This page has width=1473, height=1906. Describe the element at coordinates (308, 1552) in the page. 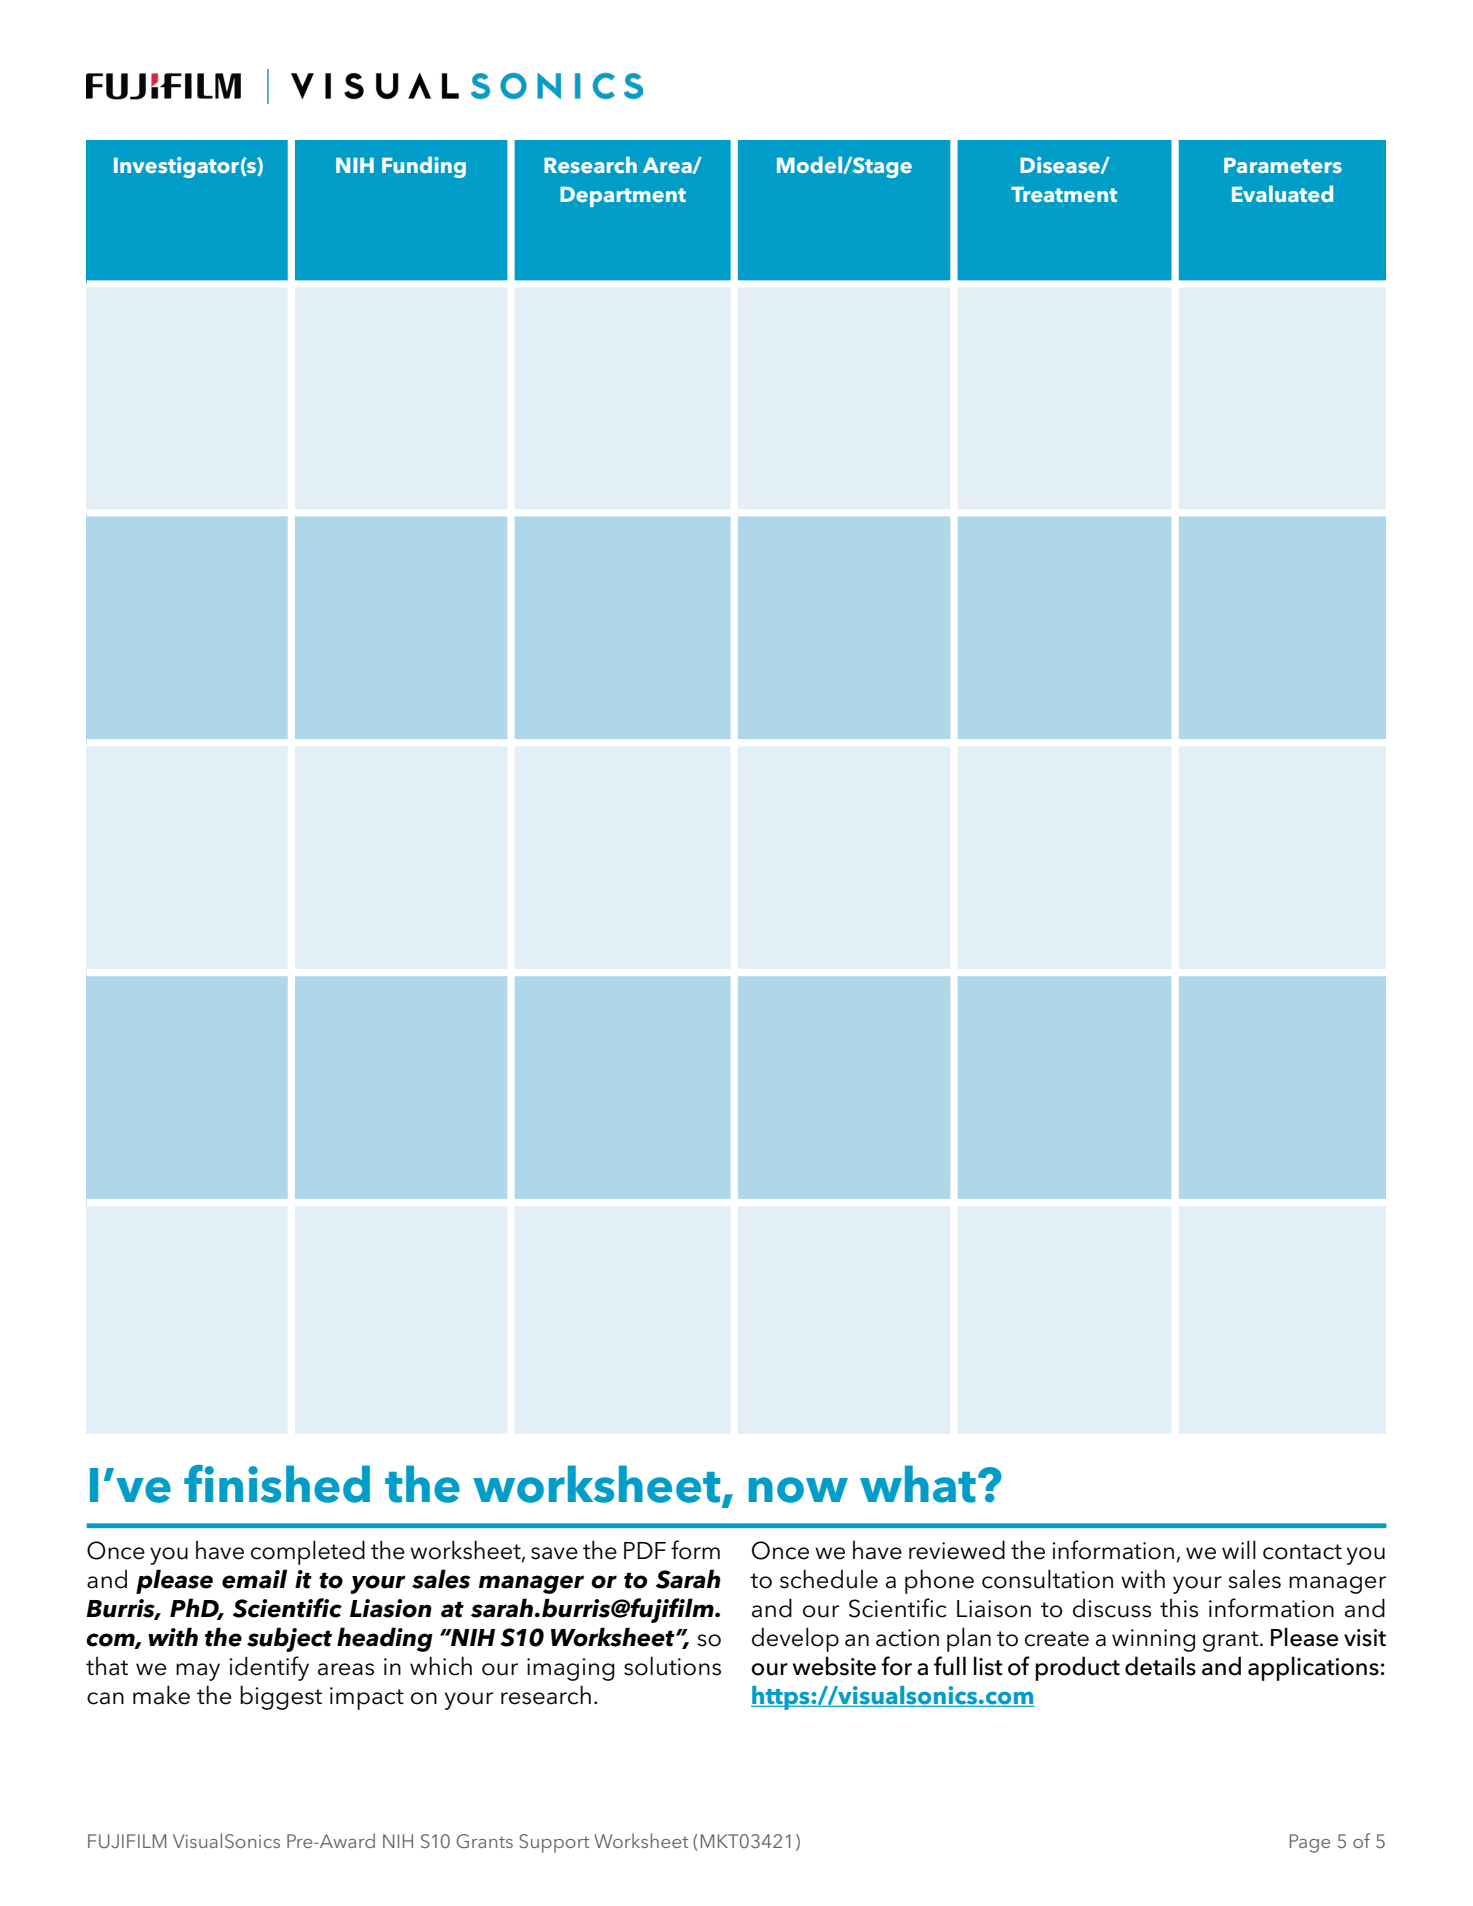

I see `completed` at that location.
